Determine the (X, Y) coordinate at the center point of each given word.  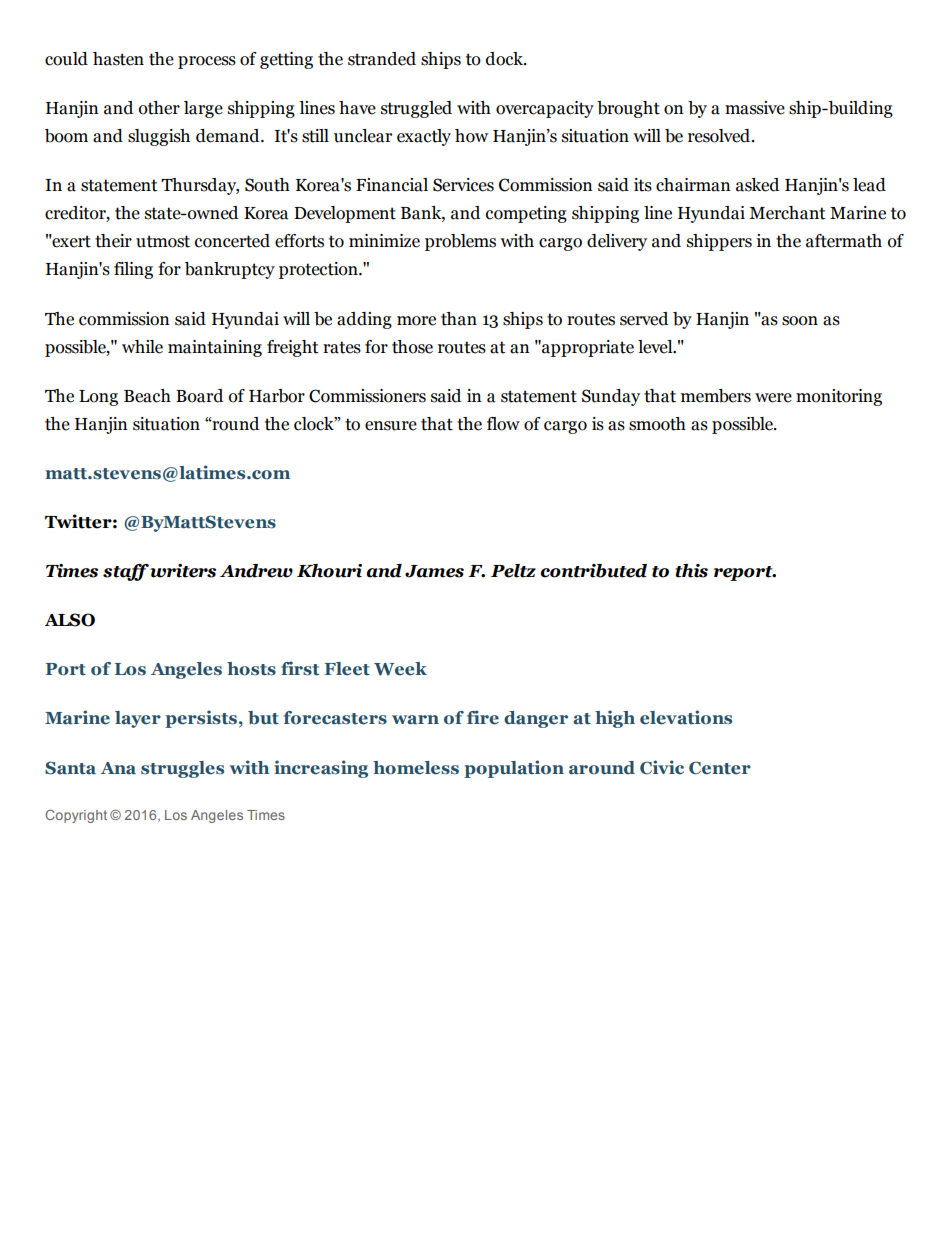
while (142, 347)
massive (755, 108)
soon (800, 321)
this (691, 571)
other (159, 108)
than (459, 319)
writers (183, 571)
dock (506, 59)
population (514, 769)
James (434, 571)
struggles (182, 769)
